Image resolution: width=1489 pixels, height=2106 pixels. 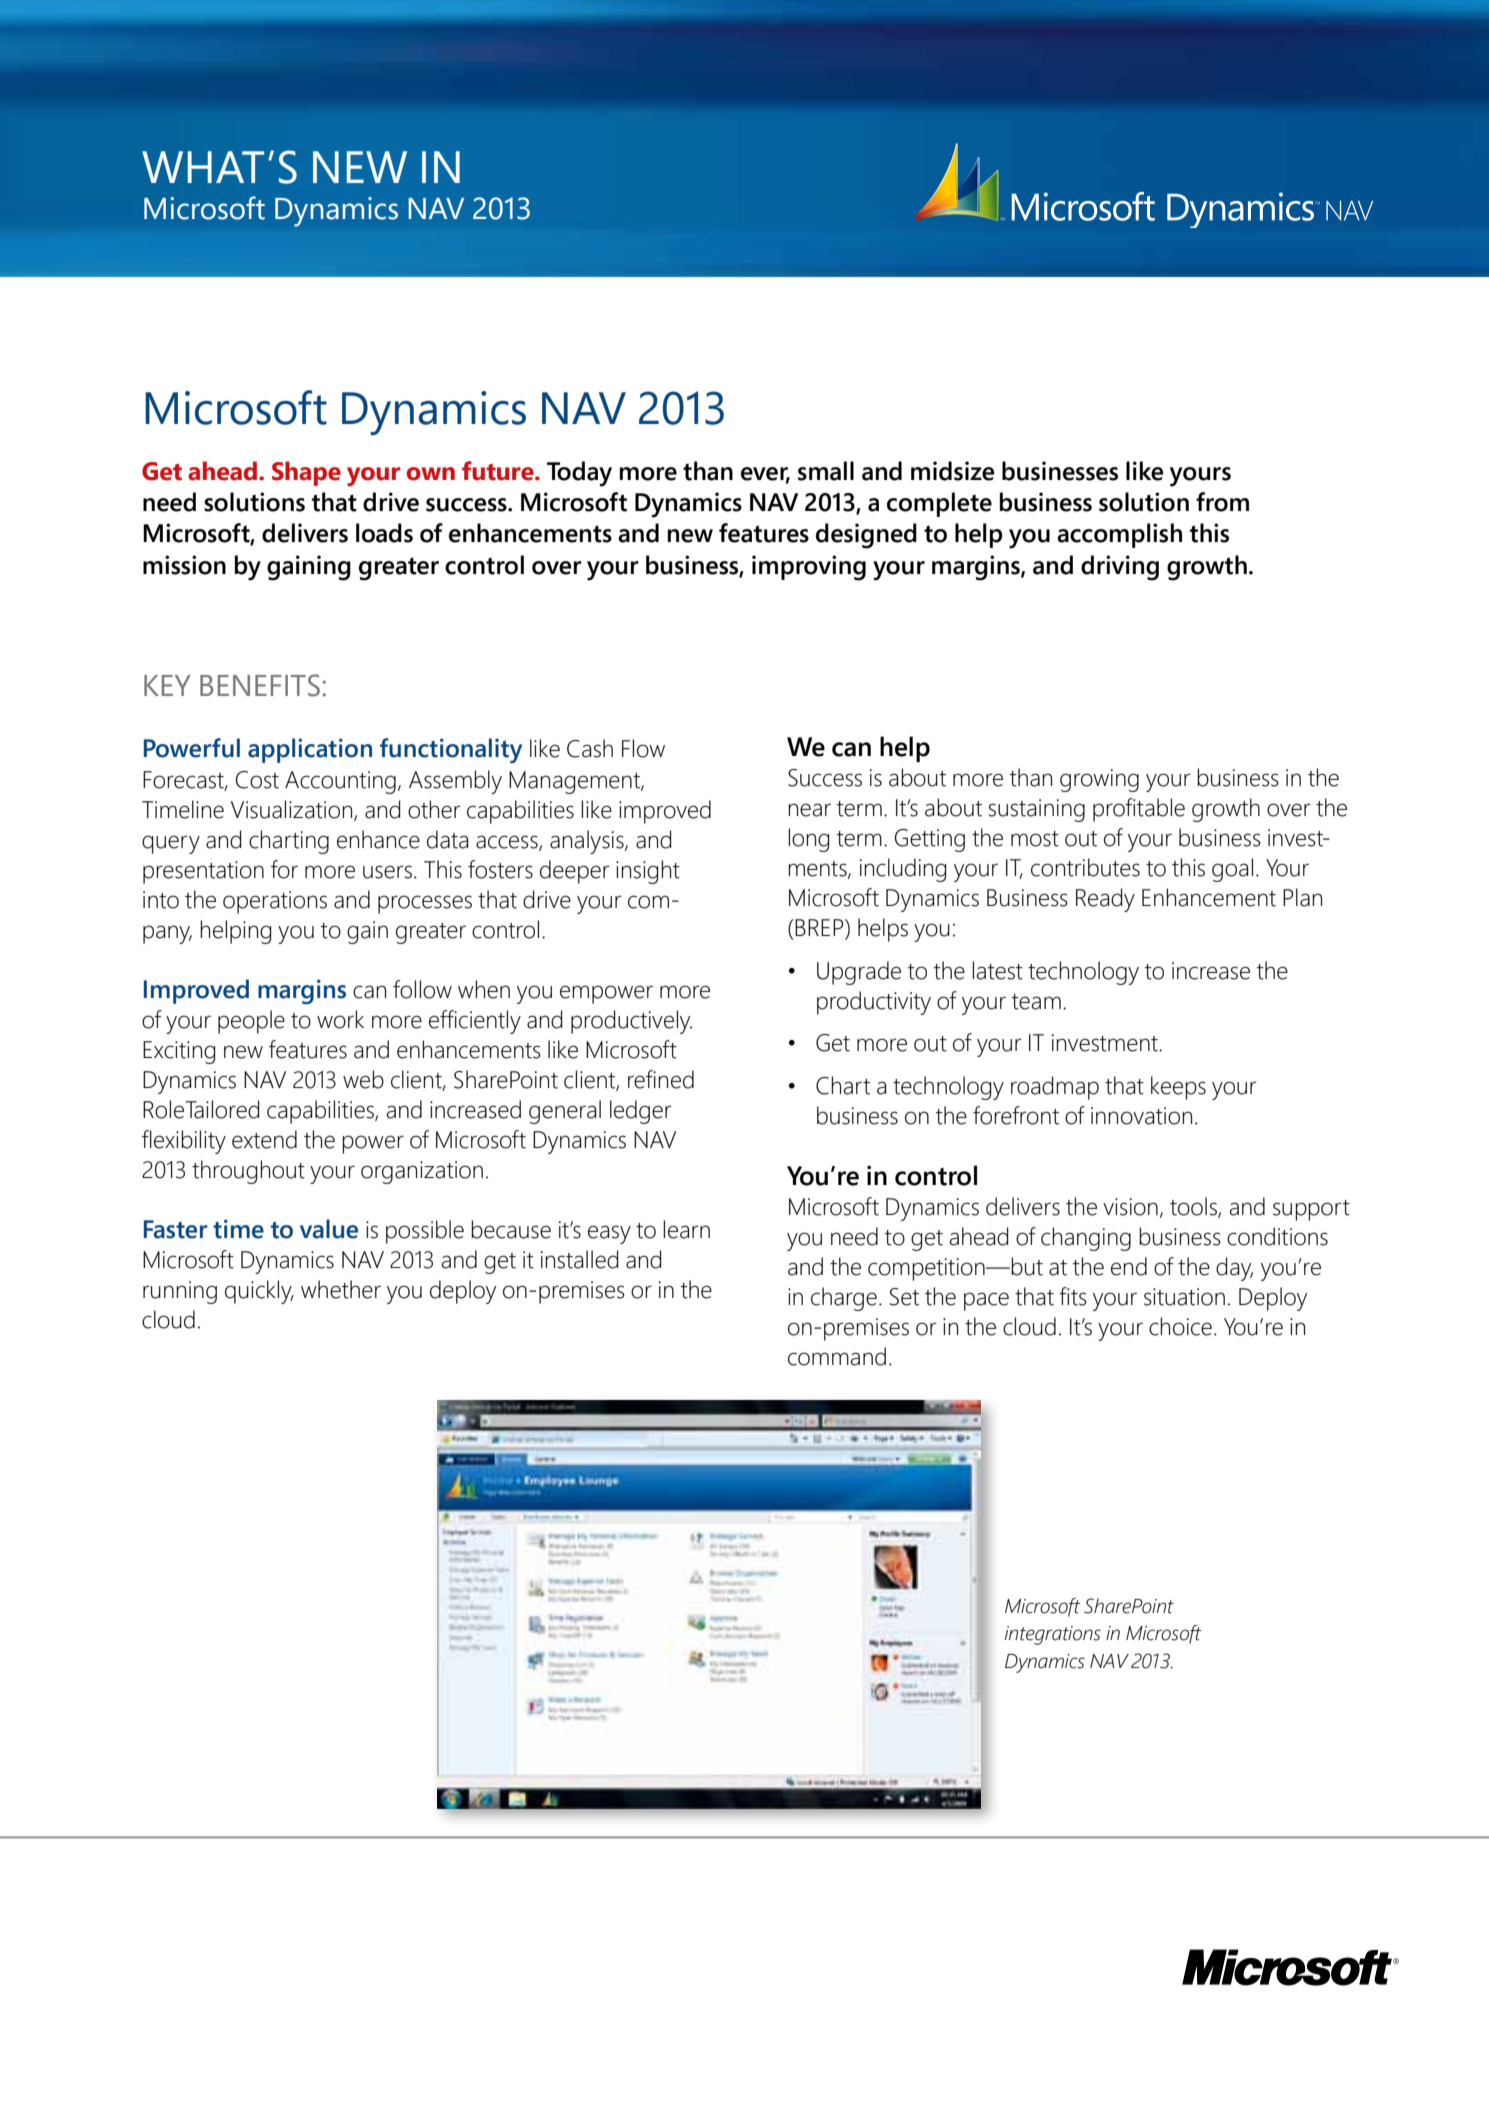 I want to click on from, so click(x=1222, y=502).
